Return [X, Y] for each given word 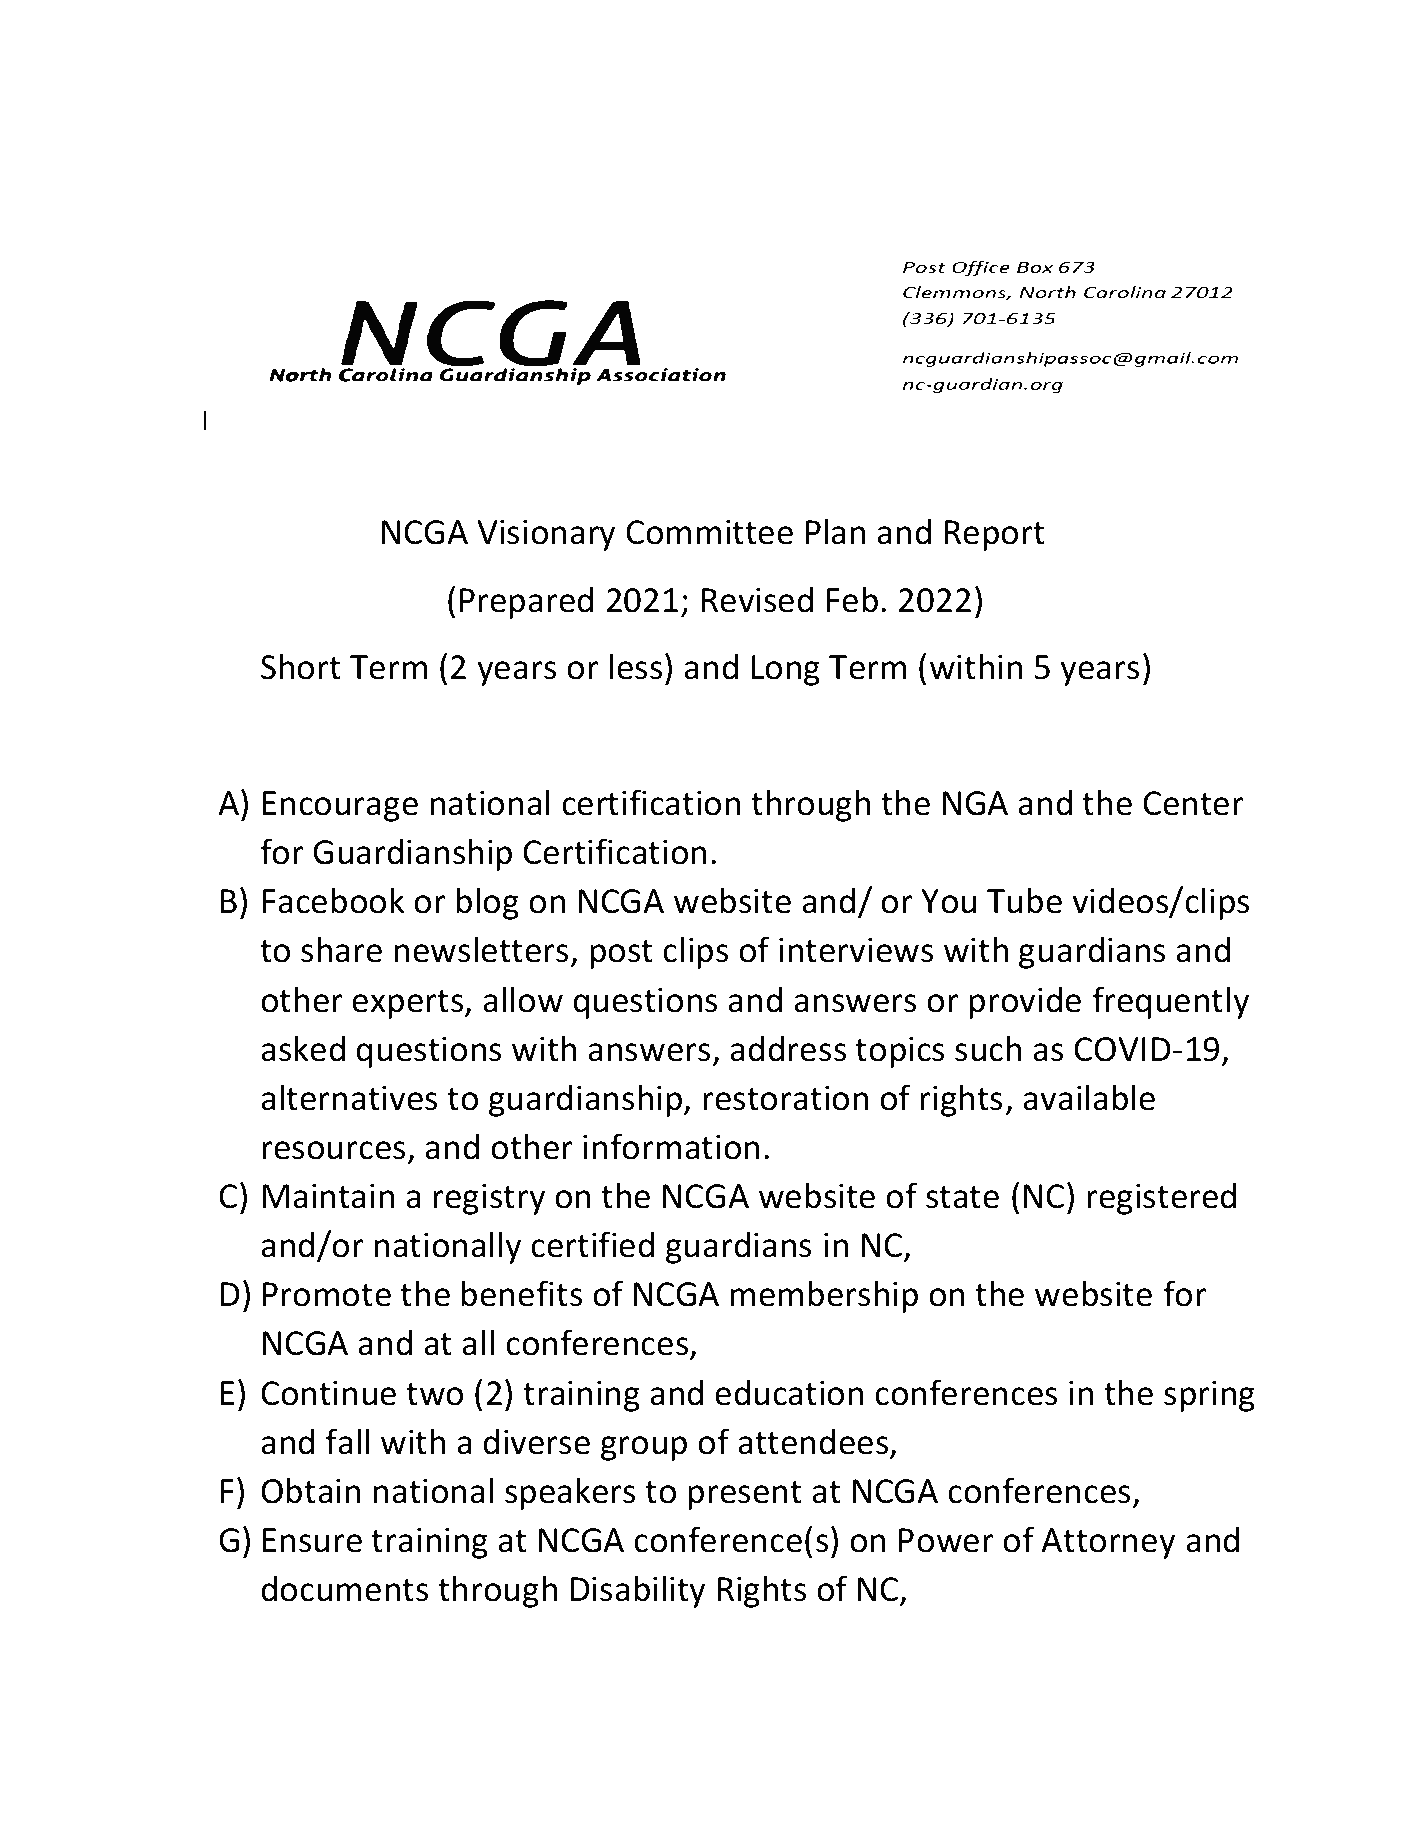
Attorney [1108, 1543]
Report [995, 535]
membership [824, 1296]
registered [1161, 1198]
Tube [1024, 900]
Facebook [333, 900]
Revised [757, 599]
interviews [856, 950]
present [745, 1495]
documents [344, 1588]
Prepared [526, 602]
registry [489, 1199]
